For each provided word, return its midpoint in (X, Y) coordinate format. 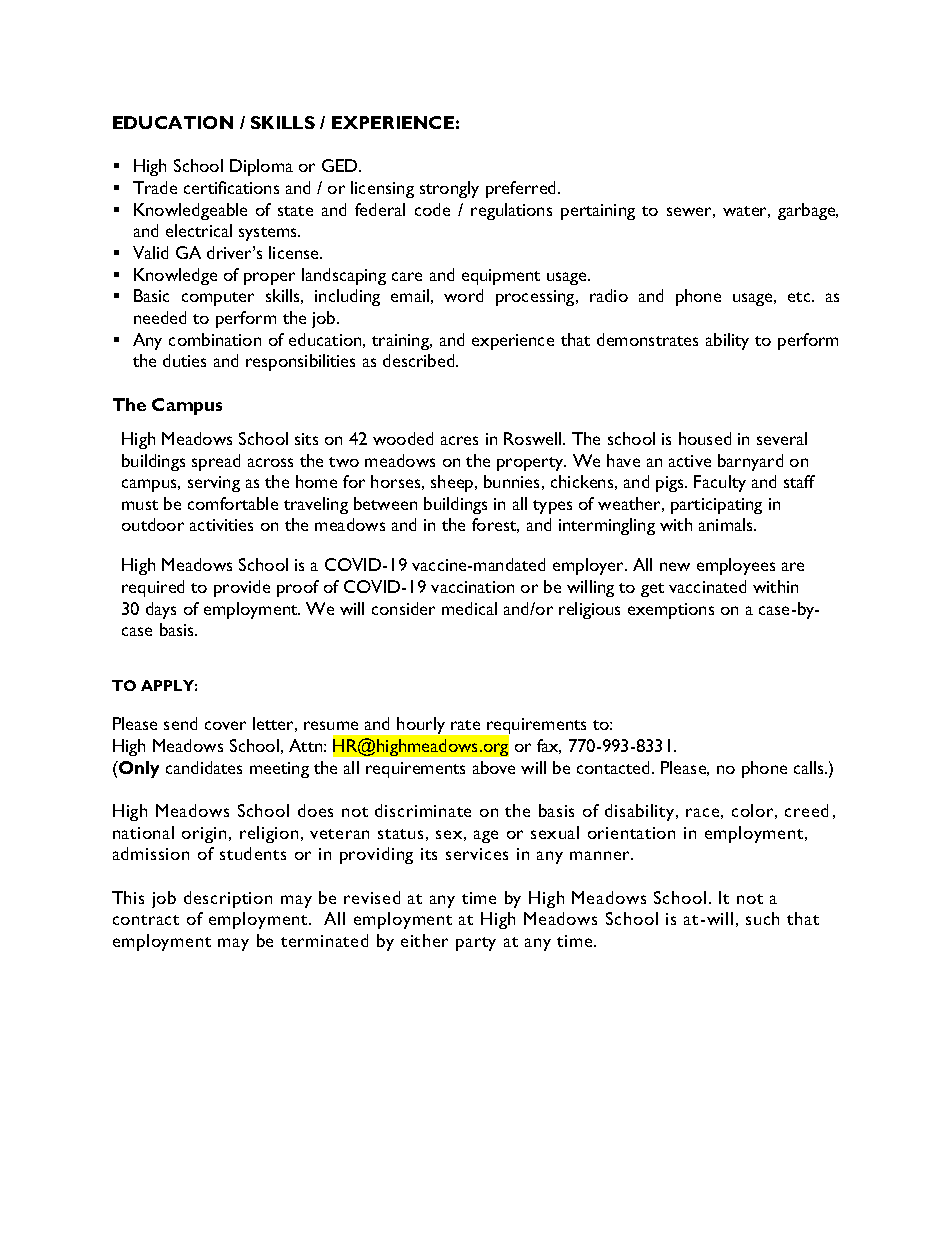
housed (705, 438)
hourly (421, 725)
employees (736, 566)
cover (225, 725)
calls (810, 767)
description (228, 899)
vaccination (472, 587)
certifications (231, 187)
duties (184, 360)
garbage (808, 211)
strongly (449, 189)
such (762, 918)
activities (221, 525)
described (420, 360)
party (476, 944)
